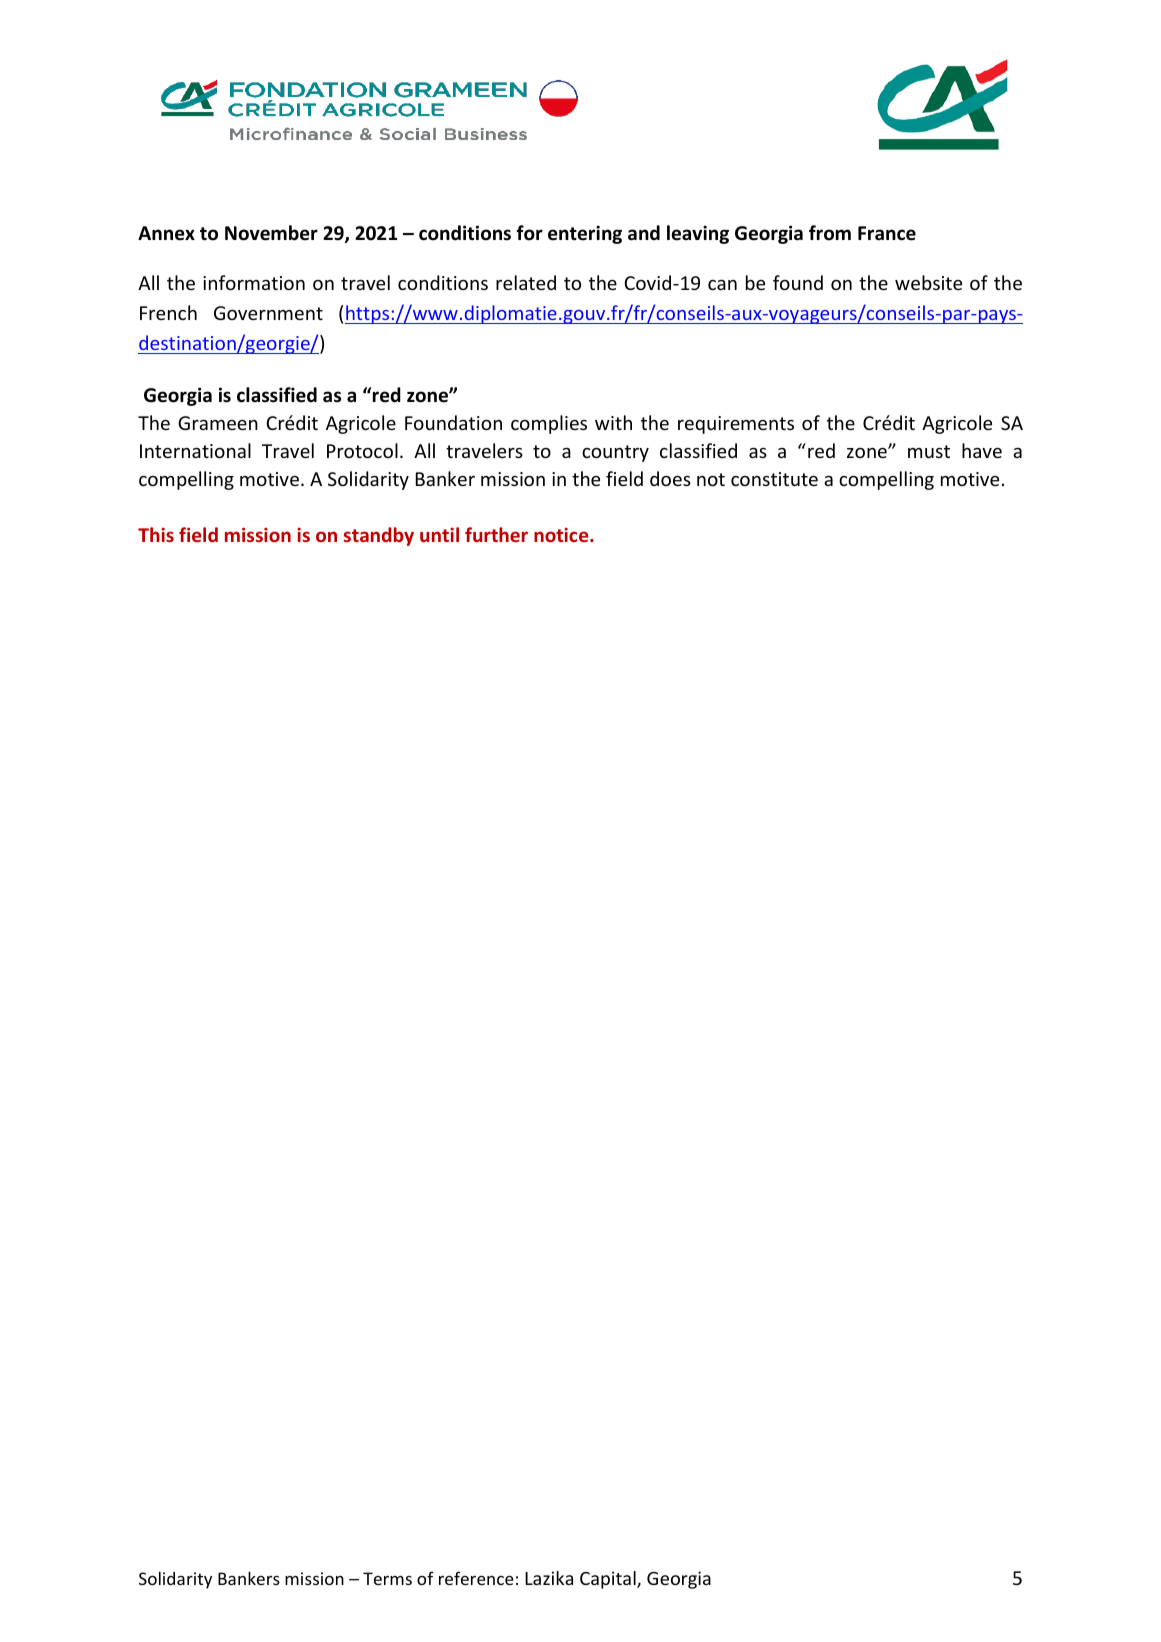 The width and height of the image is (1161, 1642). I want to click on Capital, so click(609, 1580).
